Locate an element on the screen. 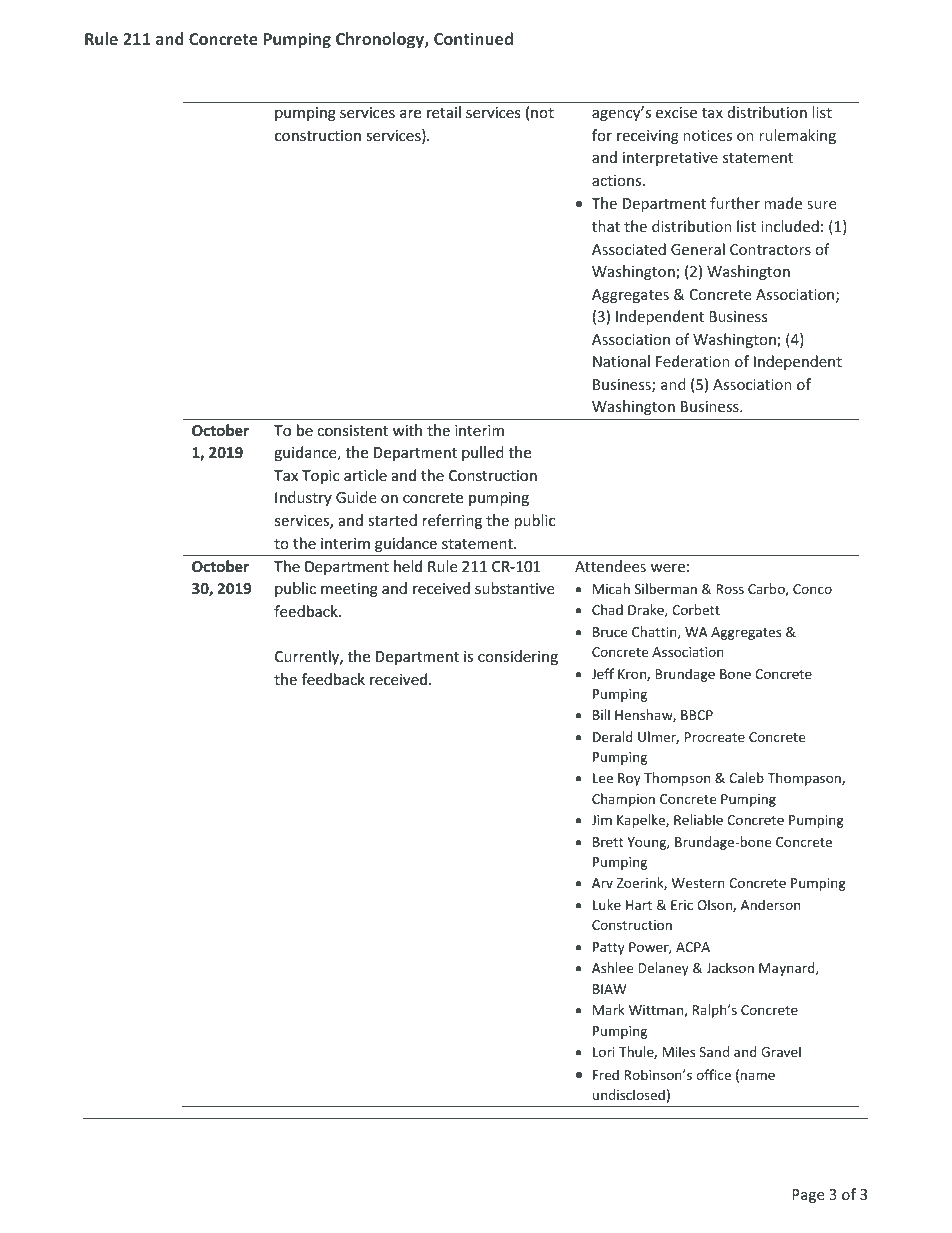 This screenshot has height=1233, width=952. undisclosed is located at coordinates (629, 1094).
